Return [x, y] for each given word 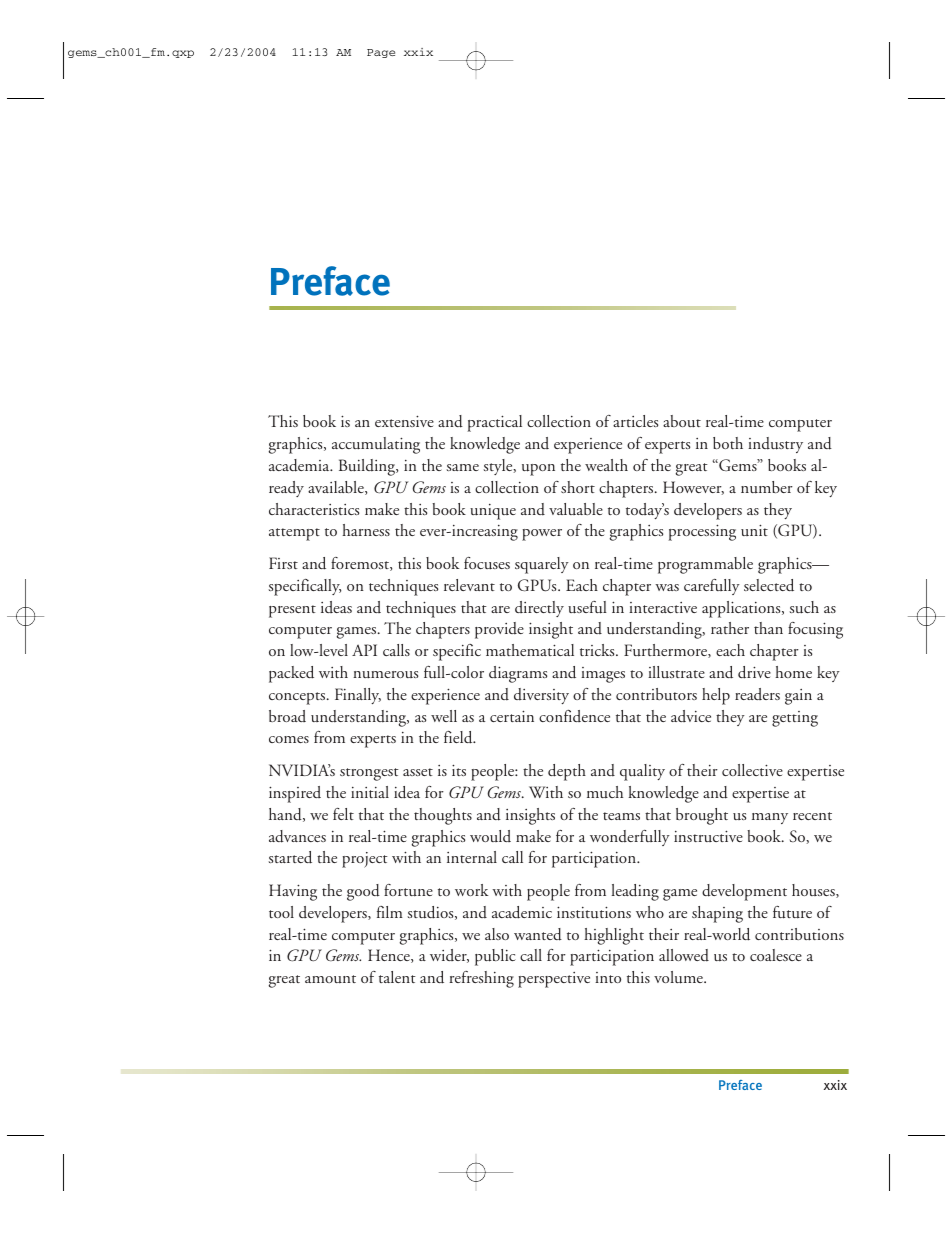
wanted [538, 934]
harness [366, 530]
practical [494, 423]
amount [330, 979]
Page [381, 53]
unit [754, 530]
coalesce [776, 955]
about [682, 421]
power [542, 535]
